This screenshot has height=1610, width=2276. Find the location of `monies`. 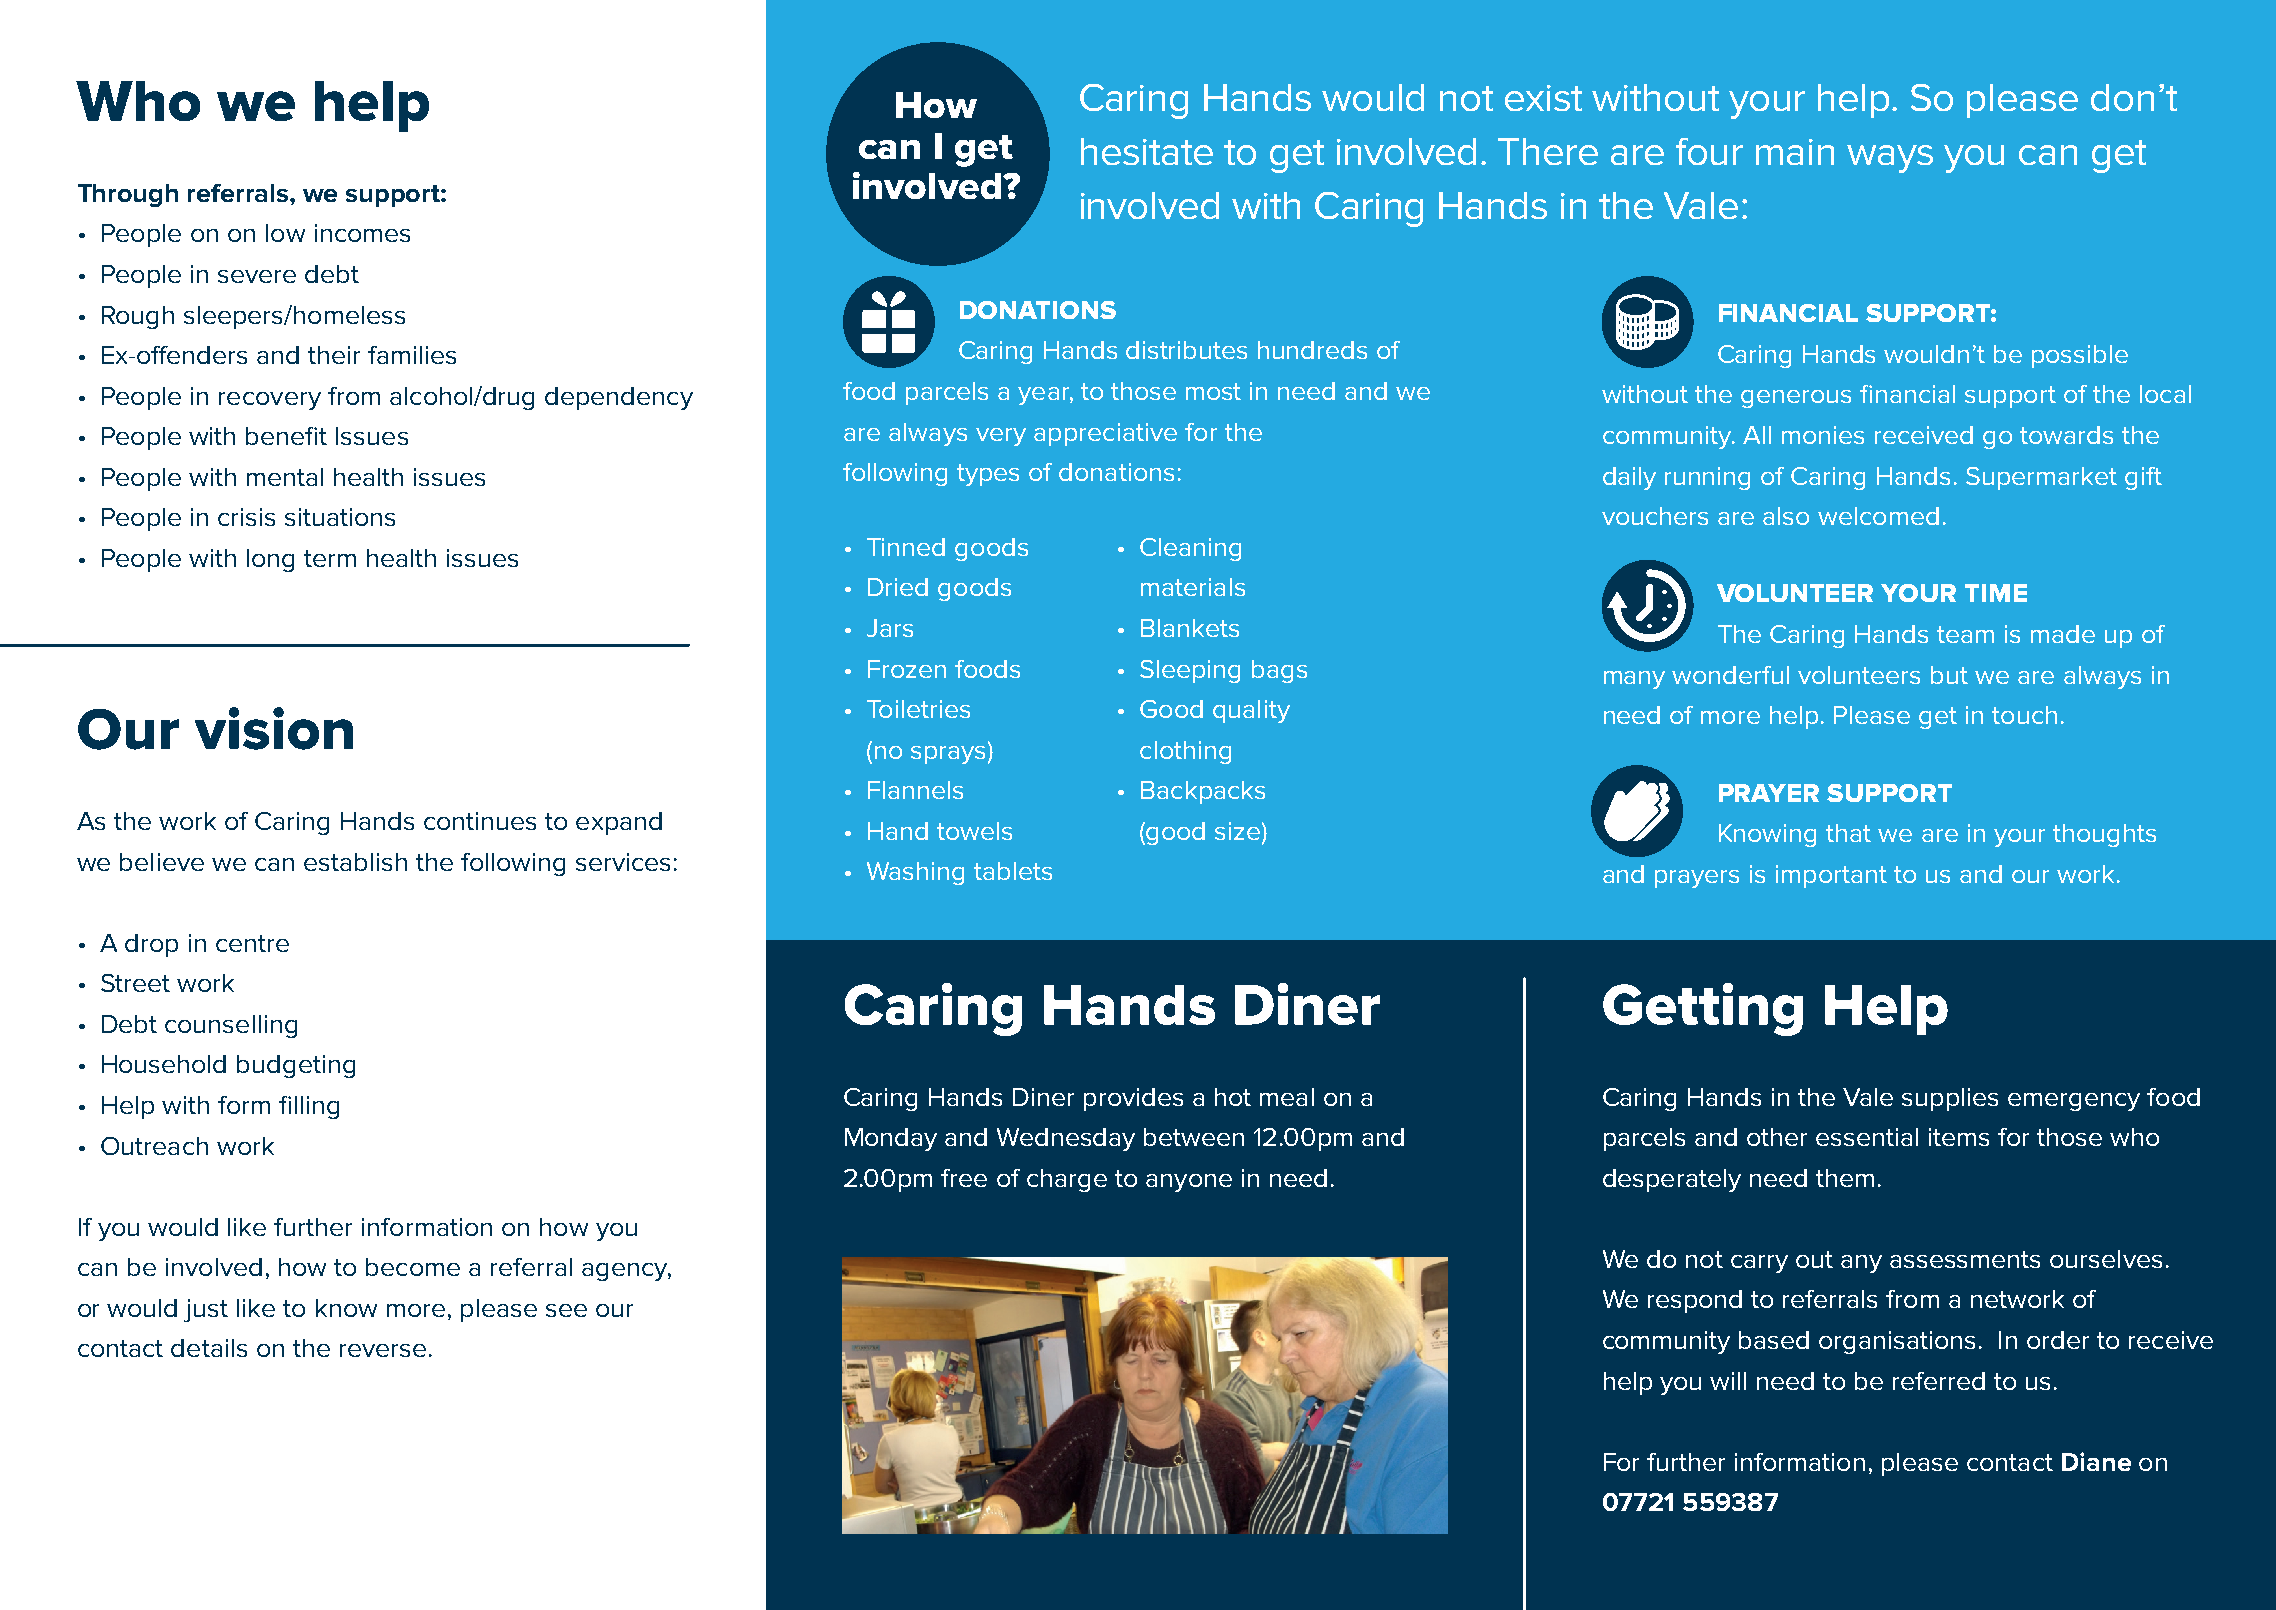

monies is located at coordinates (1823, 435).
